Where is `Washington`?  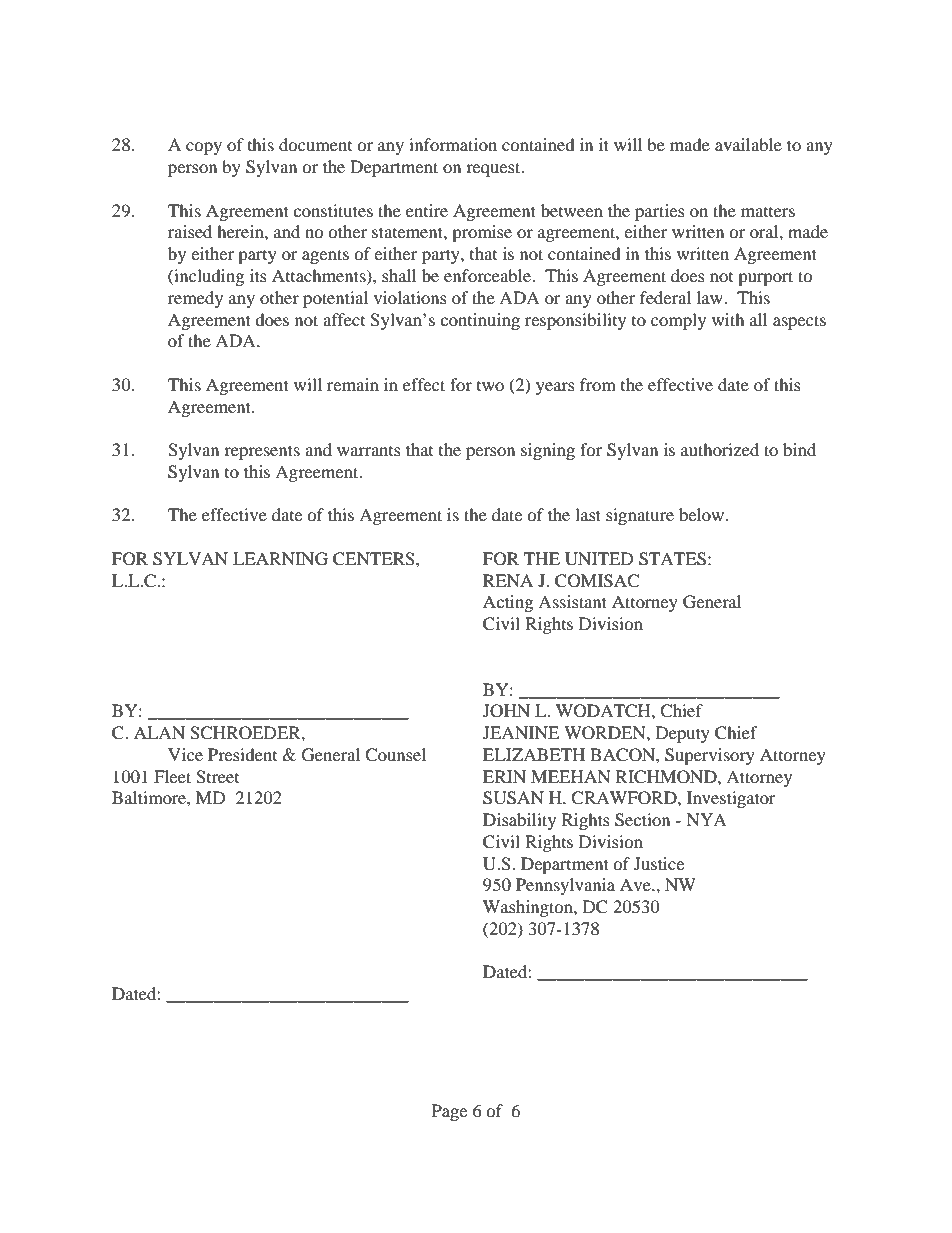
Washington is located at coordinates (529, 908).
